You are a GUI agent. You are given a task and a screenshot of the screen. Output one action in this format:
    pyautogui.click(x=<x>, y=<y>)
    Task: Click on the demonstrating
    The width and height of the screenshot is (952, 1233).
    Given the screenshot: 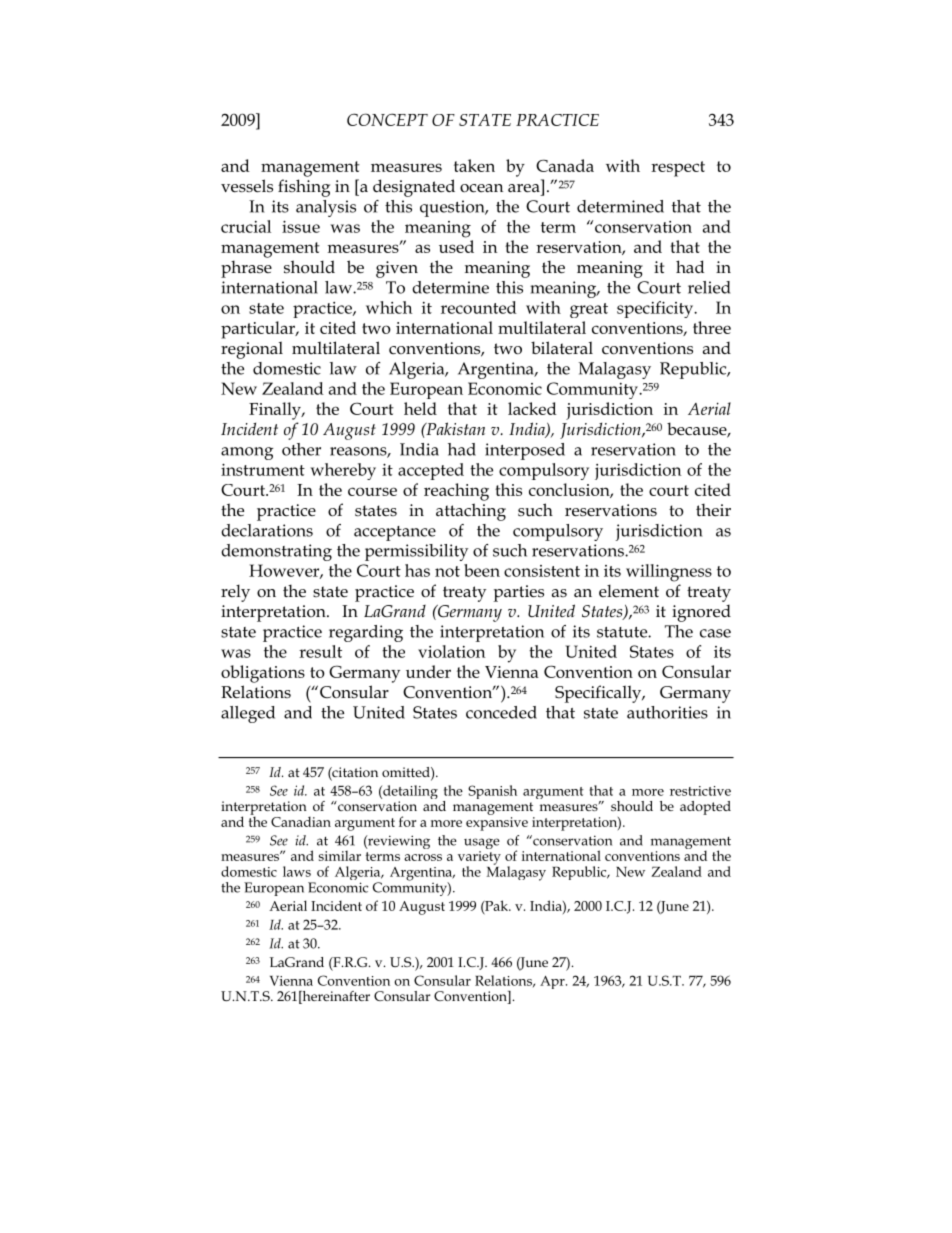 What is the action you would take?
    pyautogui.click(x=276, y=552)
